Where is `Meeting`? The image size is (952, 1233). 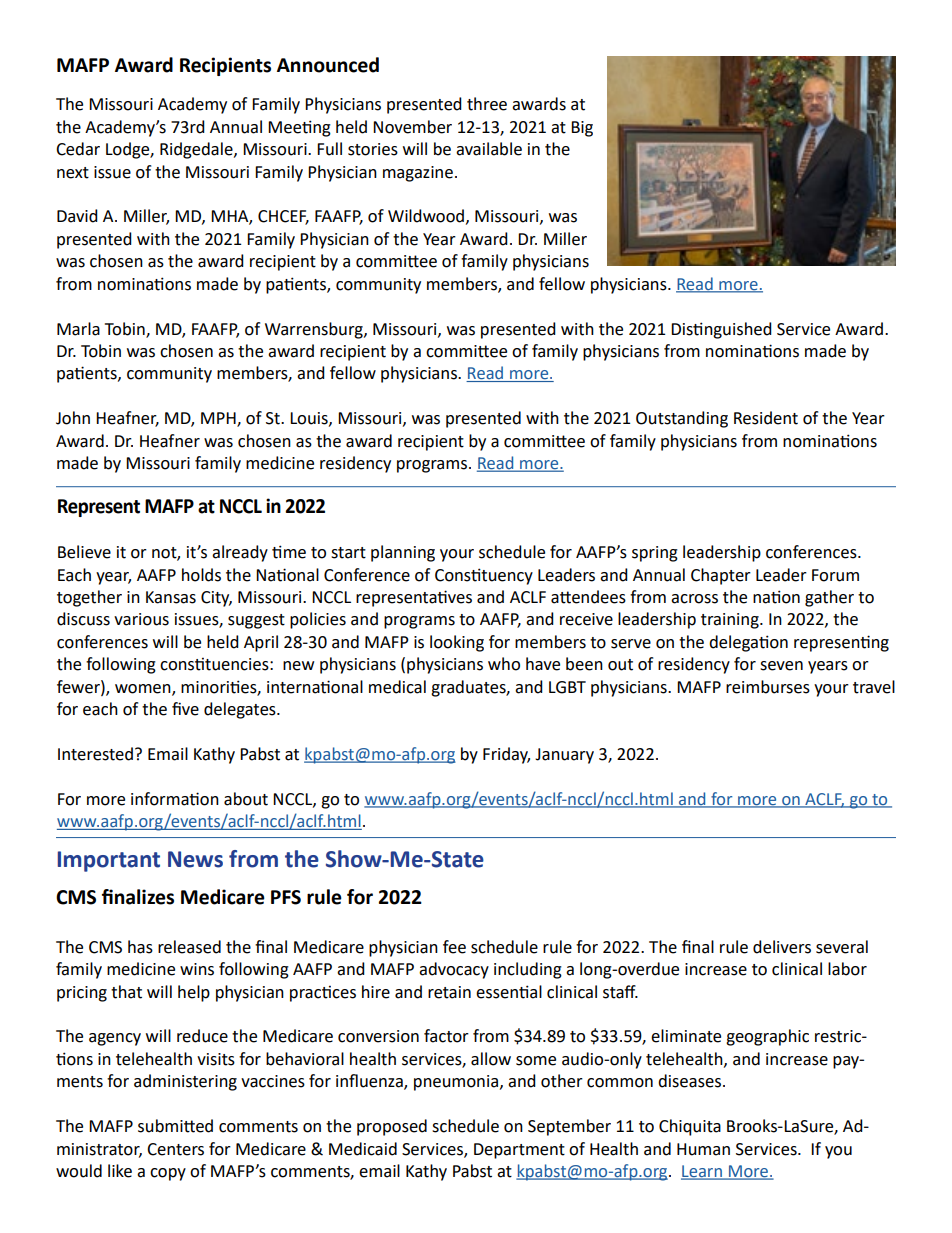 Meeting is located at coordinates (299, 128).
